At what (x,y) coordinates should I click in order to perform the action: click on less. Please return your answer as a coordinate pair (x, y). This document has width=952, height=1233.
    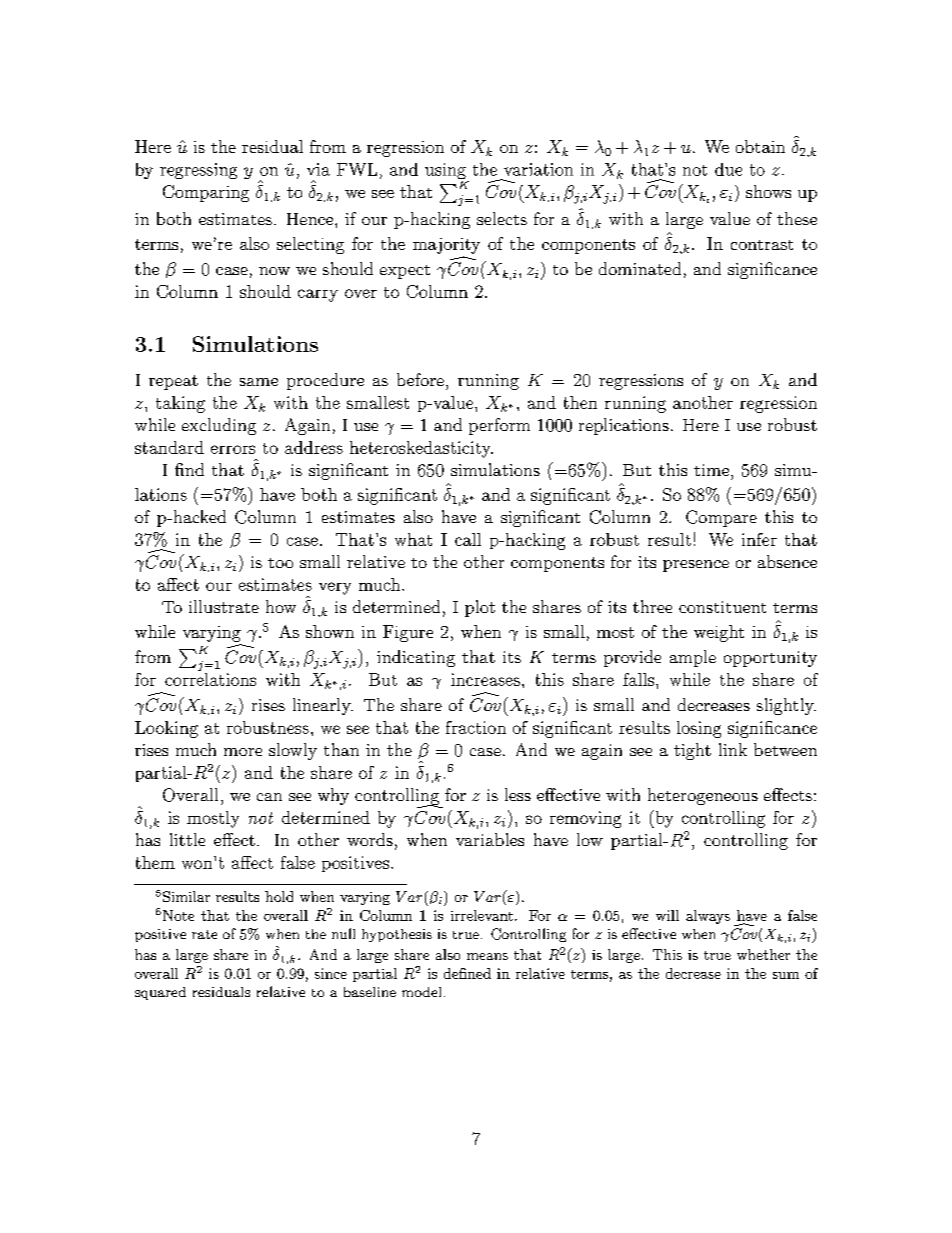
    Looking at the image, I should click on (518, 794).
